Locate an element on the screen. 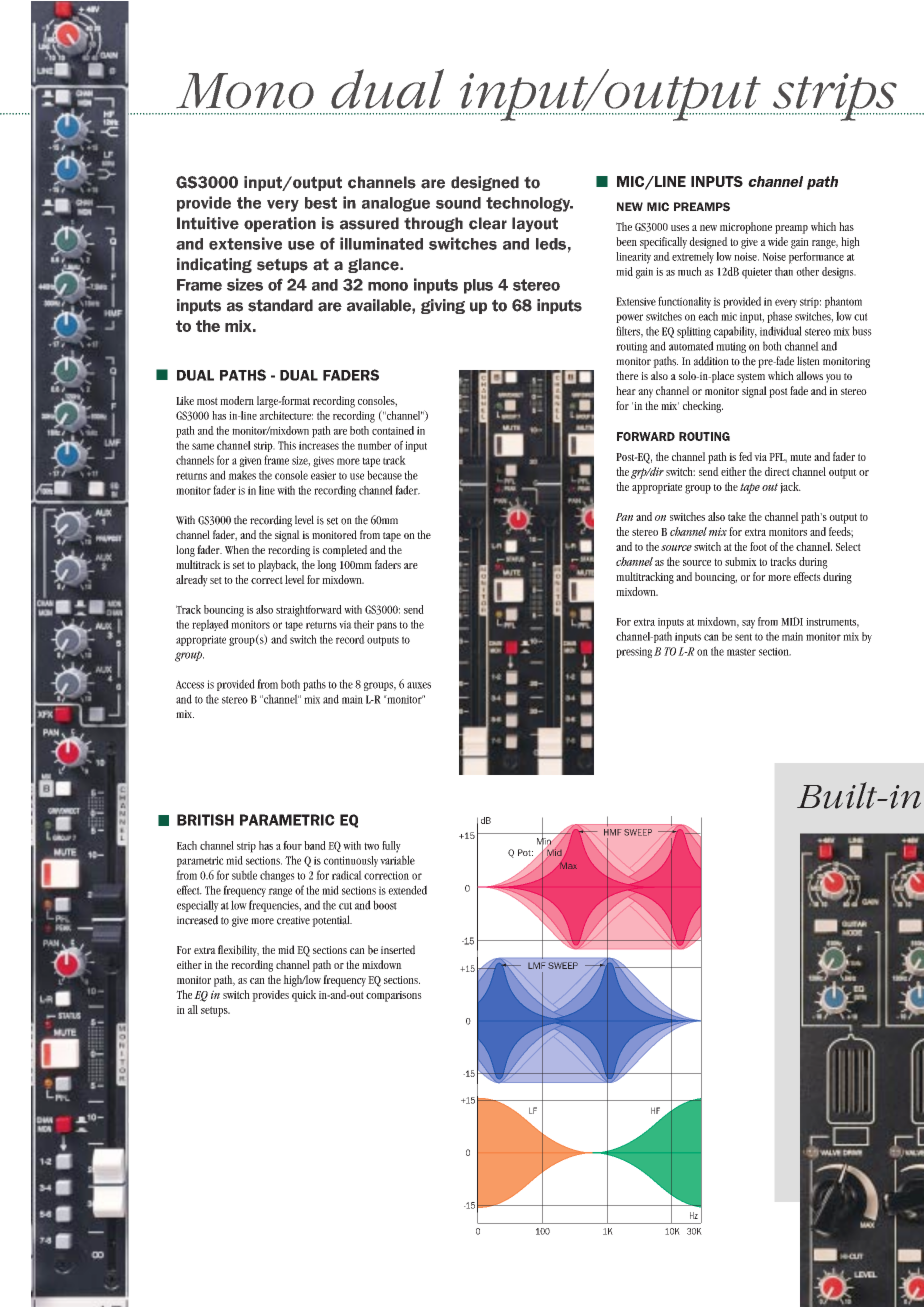 The image size is (924, 1307). master is located at coordinates (741, 652).
